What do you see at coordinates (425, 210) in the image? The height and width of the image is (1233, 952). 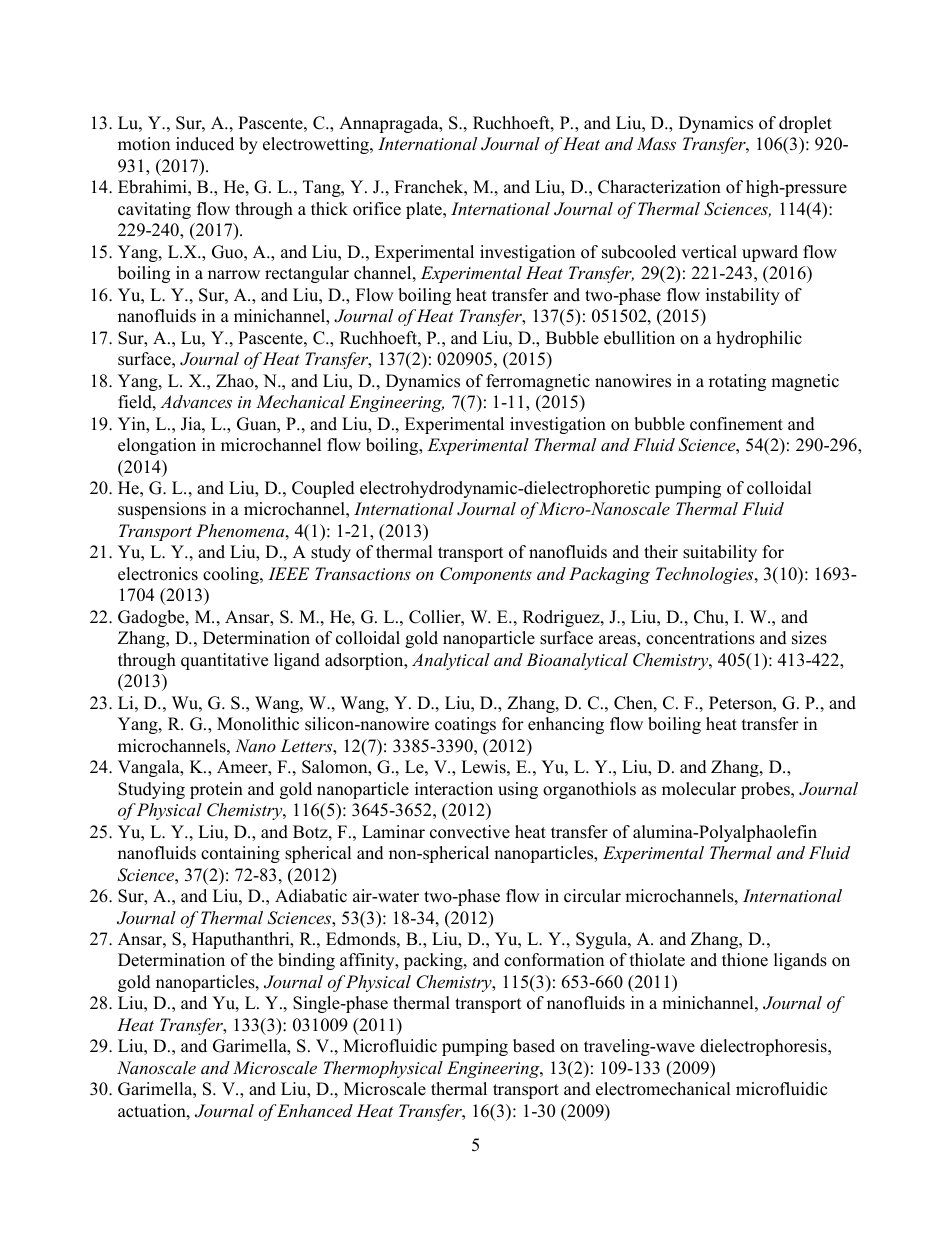 I see `plate` at bounding box center [425, 210].
